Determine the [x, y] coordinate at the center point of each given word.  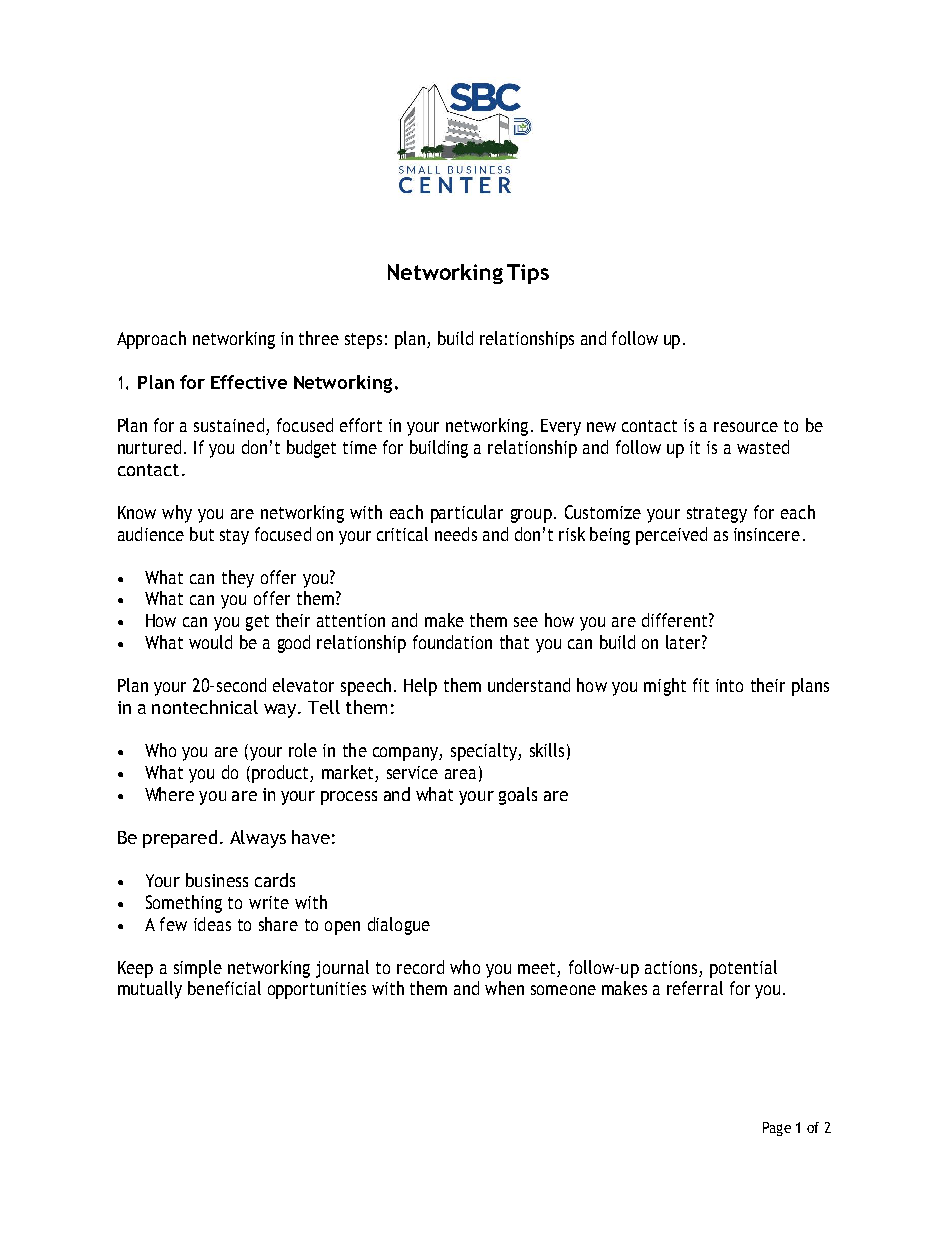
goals [518, 796]
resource [746, 427]
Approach [151, 340]
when [504, 988]
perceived [671, 536]
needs [456, 534]
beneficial [224, 988]
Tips [528, 274]
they [238, 579]
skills [547, 750]
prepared [180, 839]
